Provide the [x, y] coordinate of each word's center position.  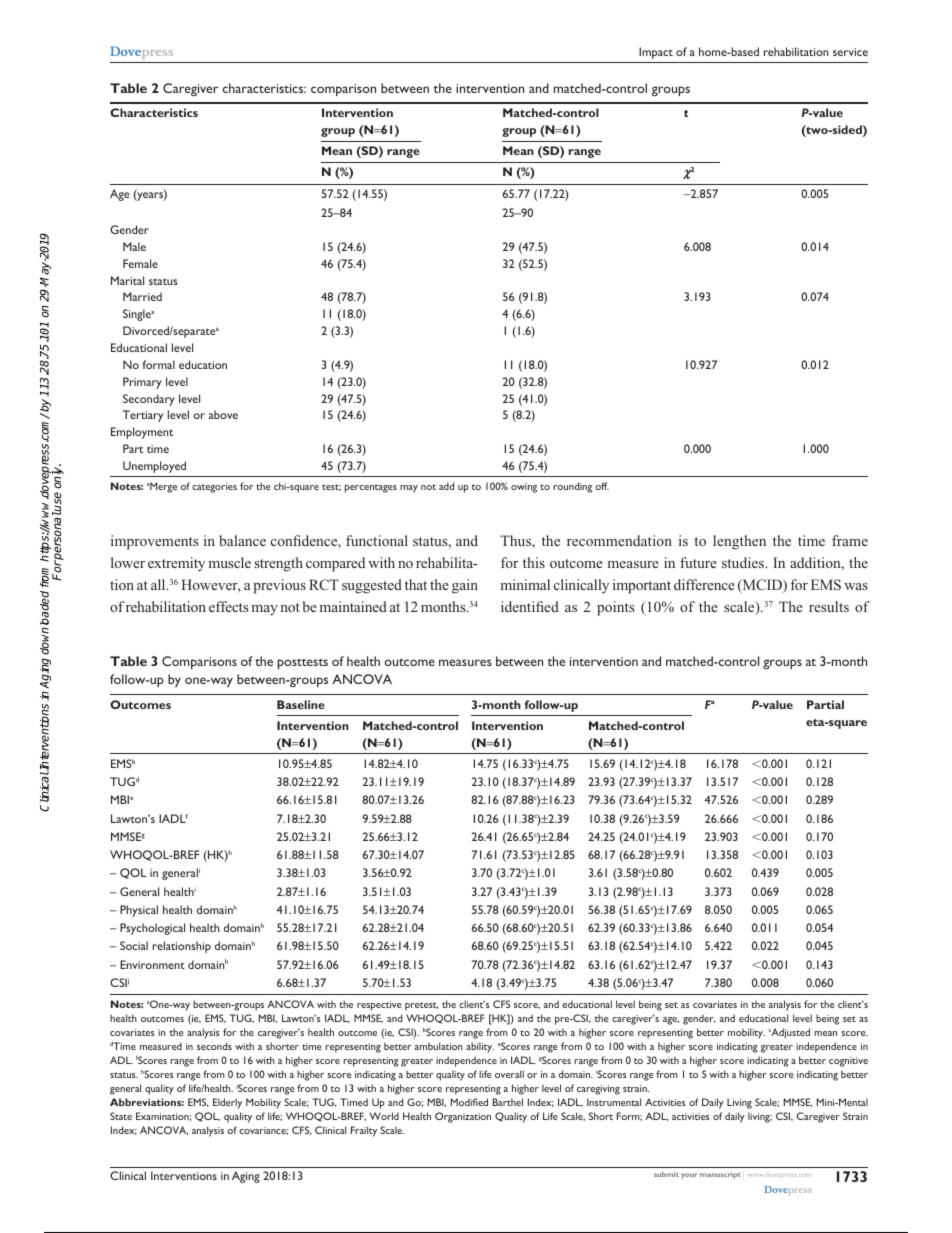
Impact [656, 53]
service [850, 52]
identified [530, 606]
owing [524, 488]
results [829, 606]
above [223, 414]
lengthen [739, 542]
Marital [127, 280]
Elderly [227, 1103]
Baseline [301, 704]
